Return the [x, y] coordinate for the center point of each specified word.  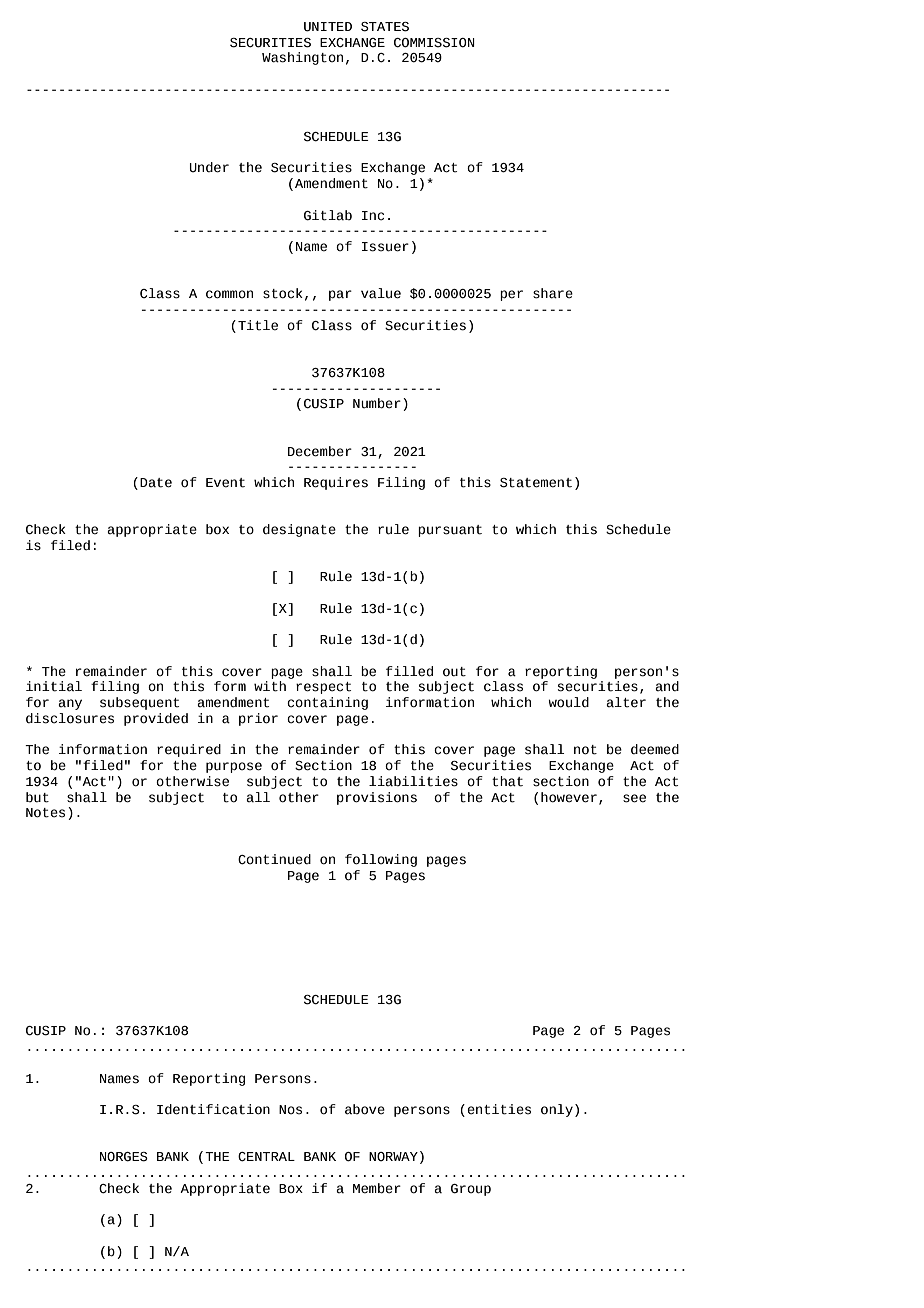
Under [209, 167]
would [568, 702]
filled [409, 671]
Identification [213, 1109]
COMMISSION [434, 43]
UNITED [328, 27]
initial [54, 686]
